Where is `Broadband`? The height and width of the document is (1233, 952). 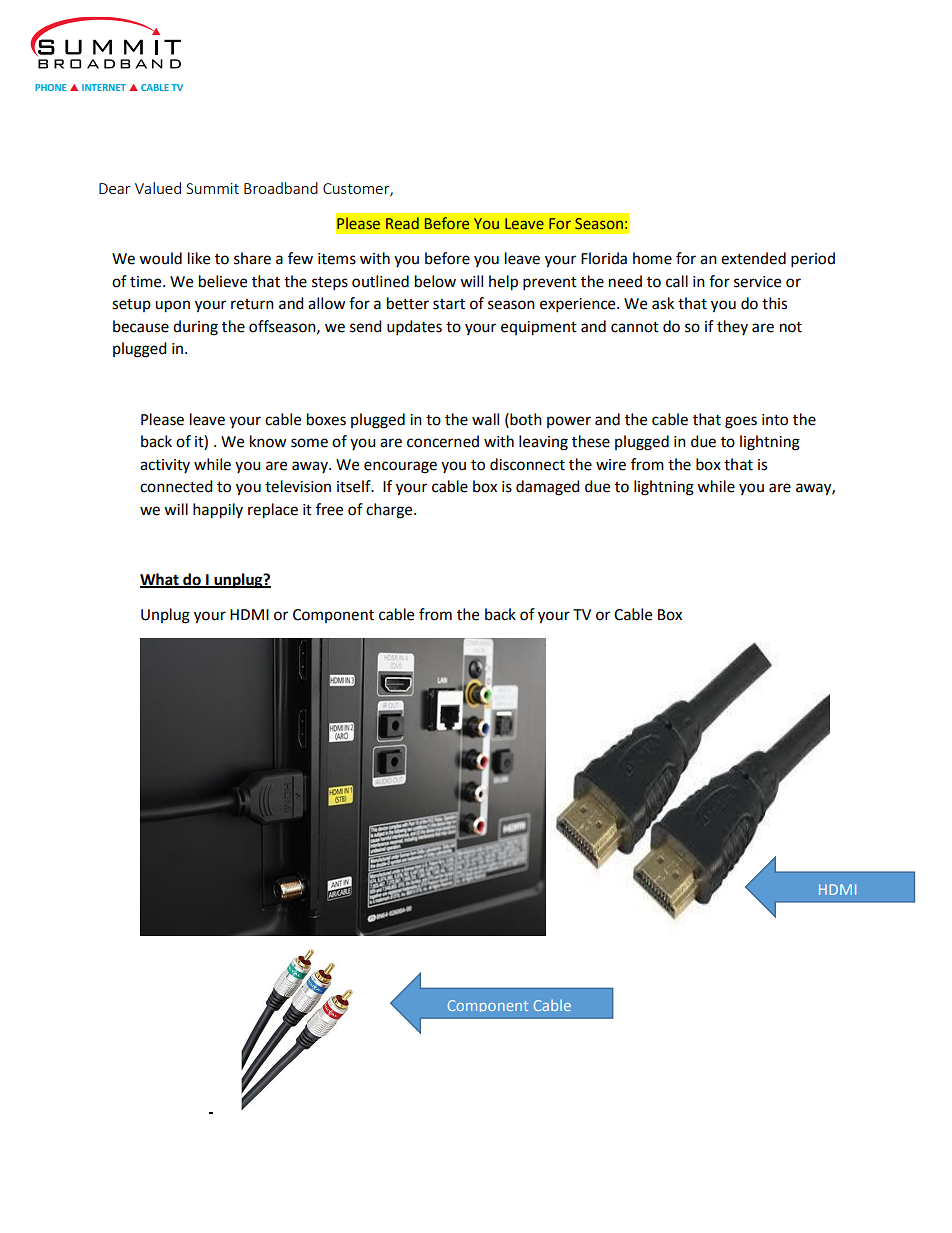
Broadband is located at coordinates (281, 188).
